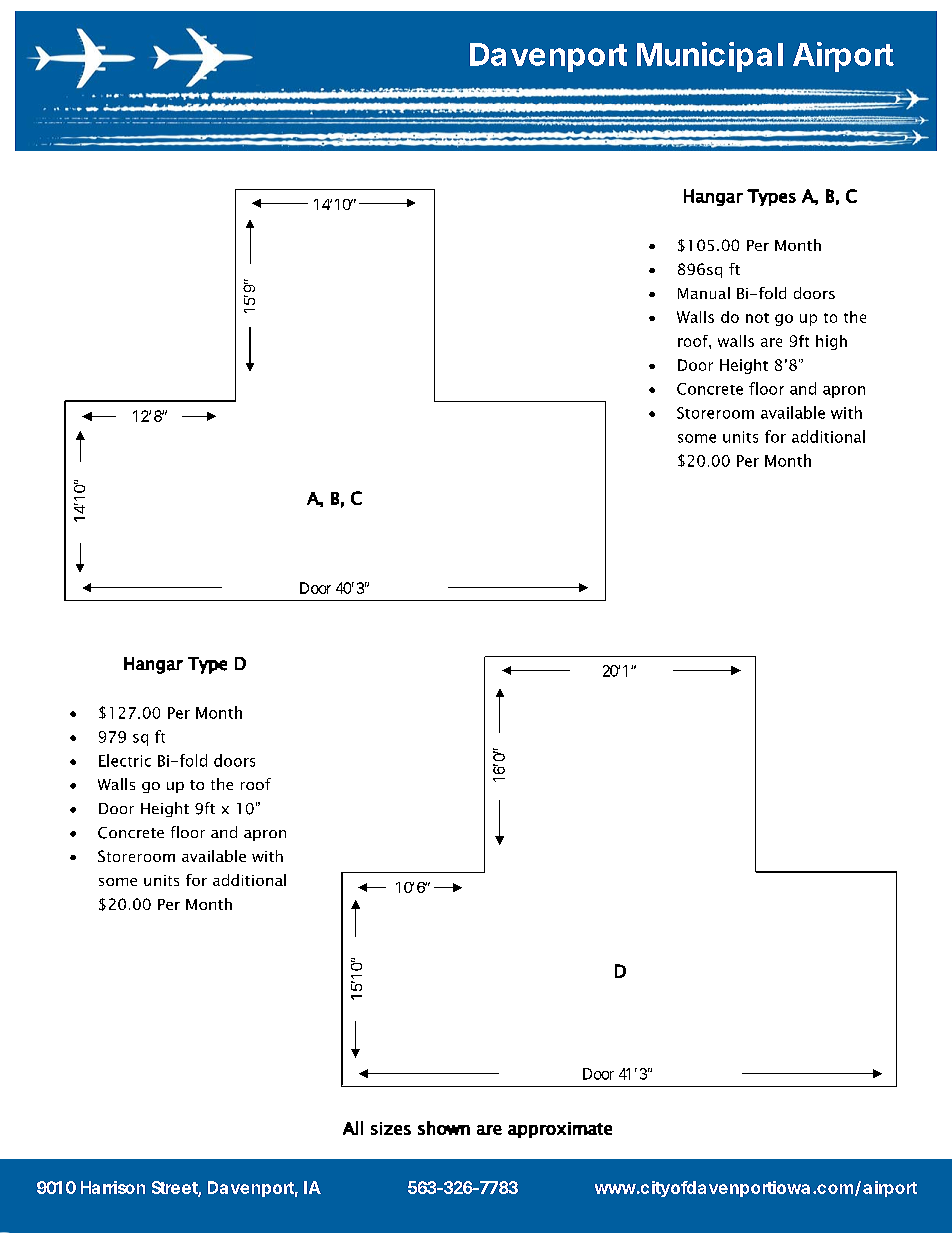 The image size is (952, 1233). Describe the element at coordinates (444, 1128) in the document. I see `shown` at that location.
